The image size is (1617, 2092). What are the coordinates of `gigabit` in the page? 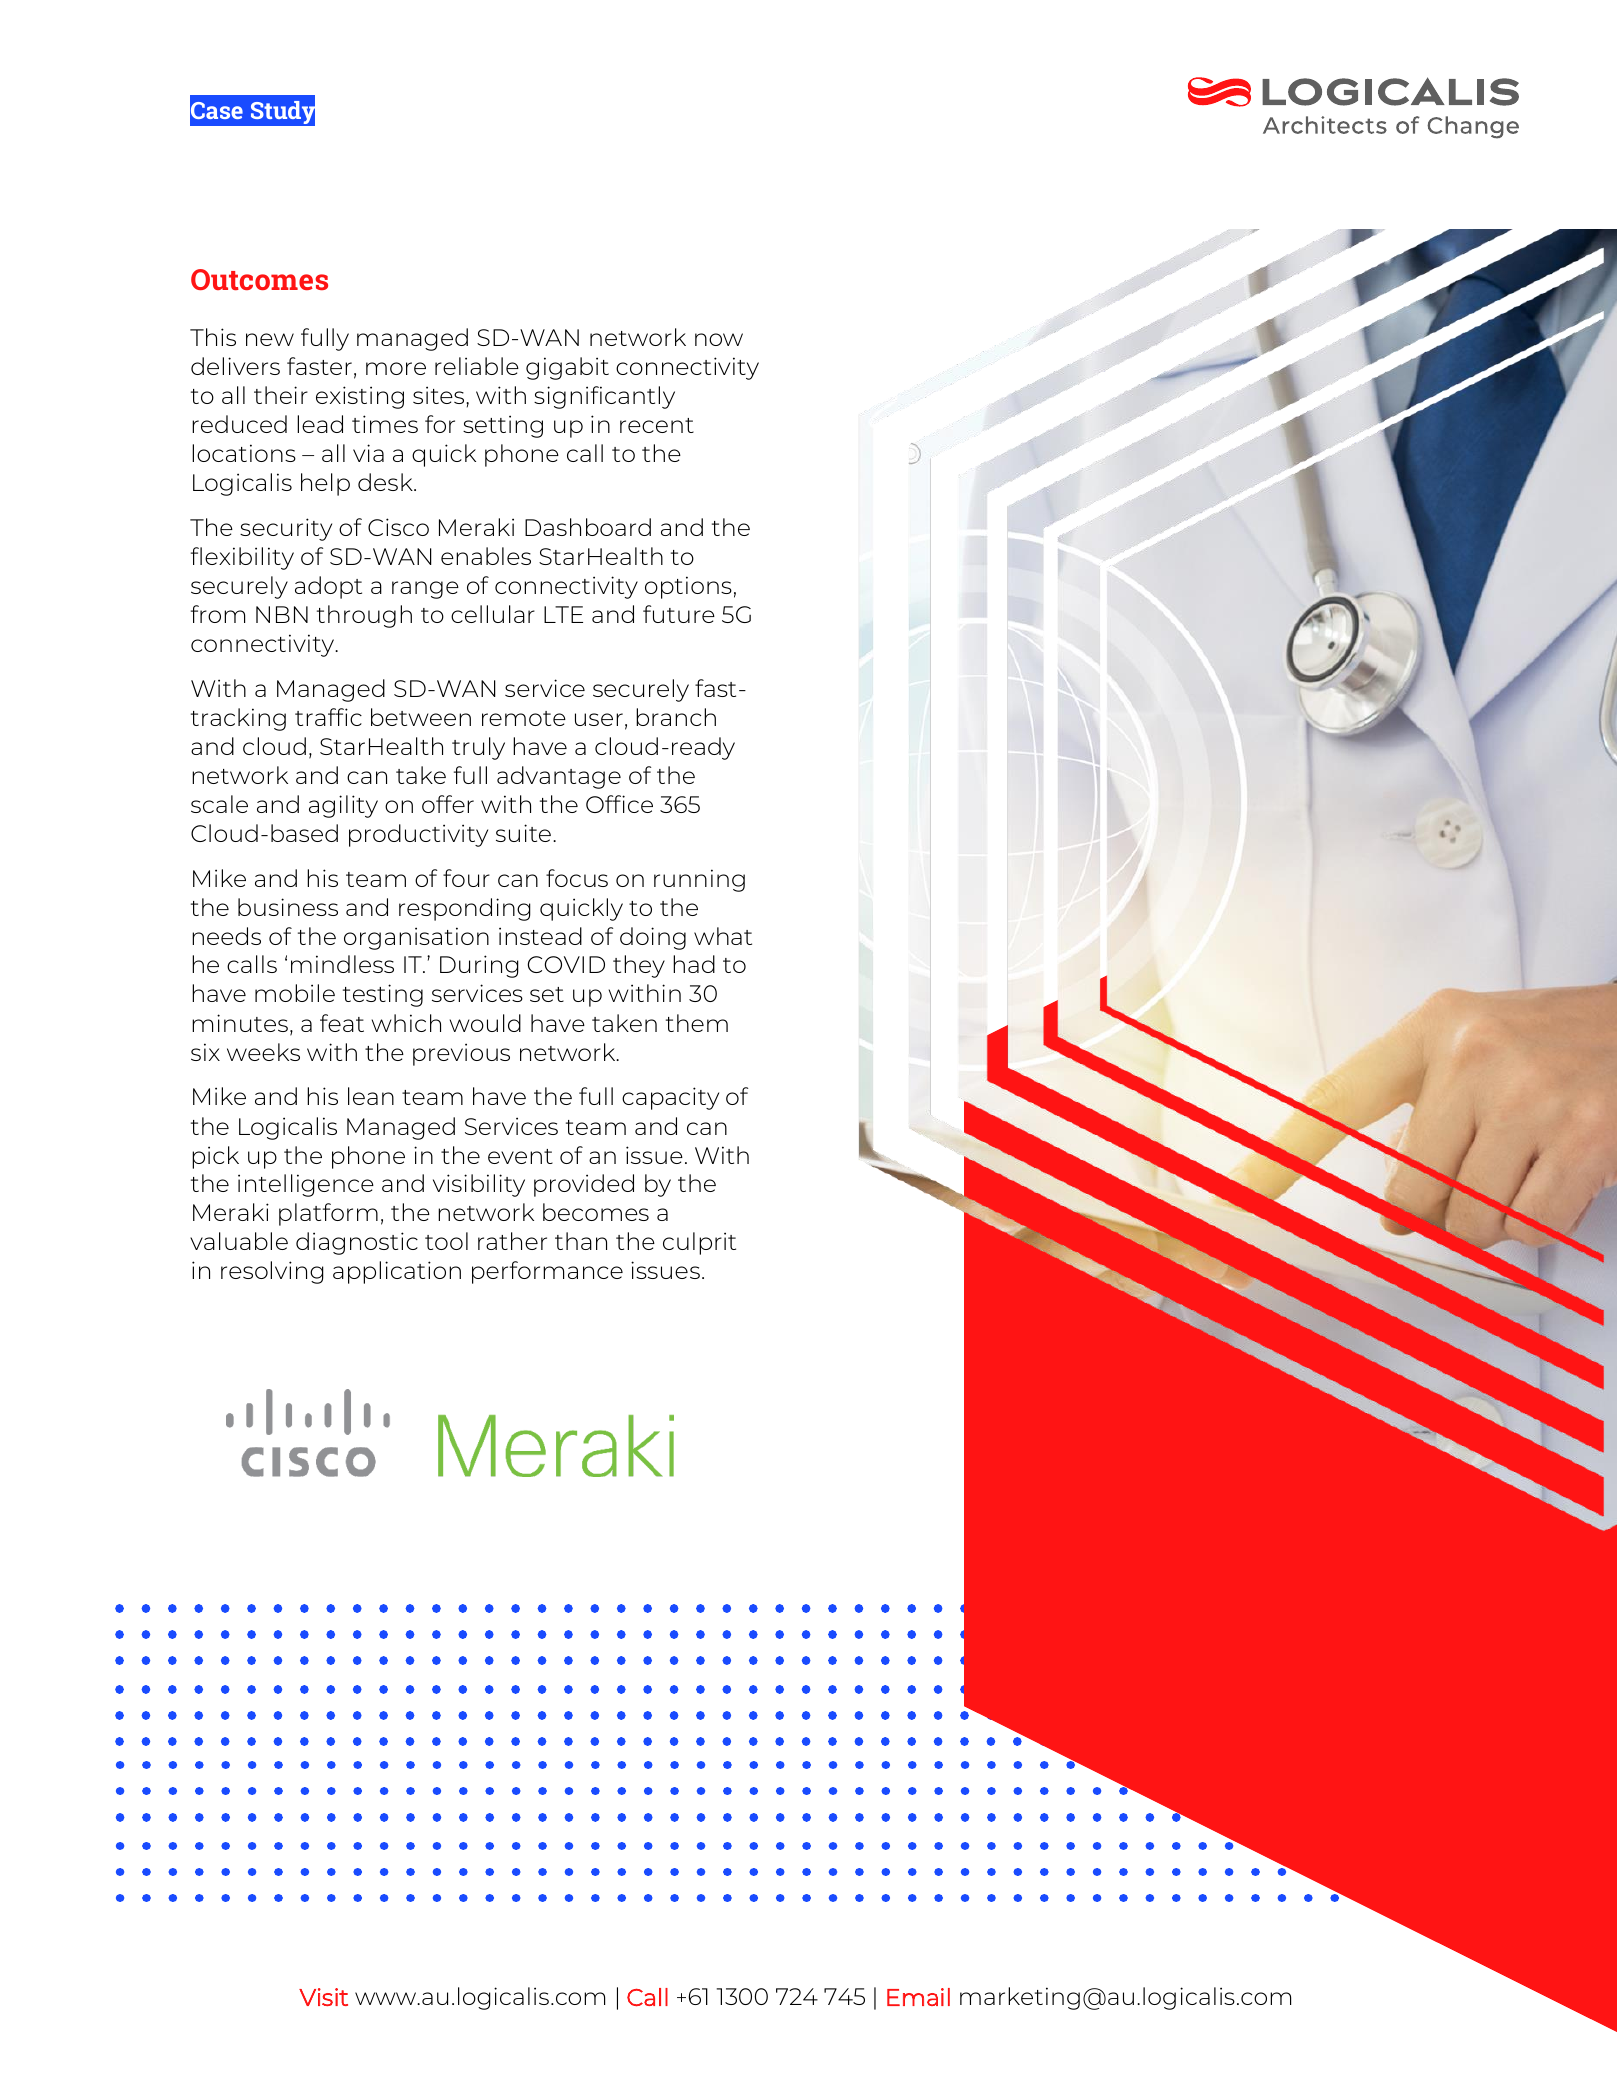 It's located at (567, 368).
